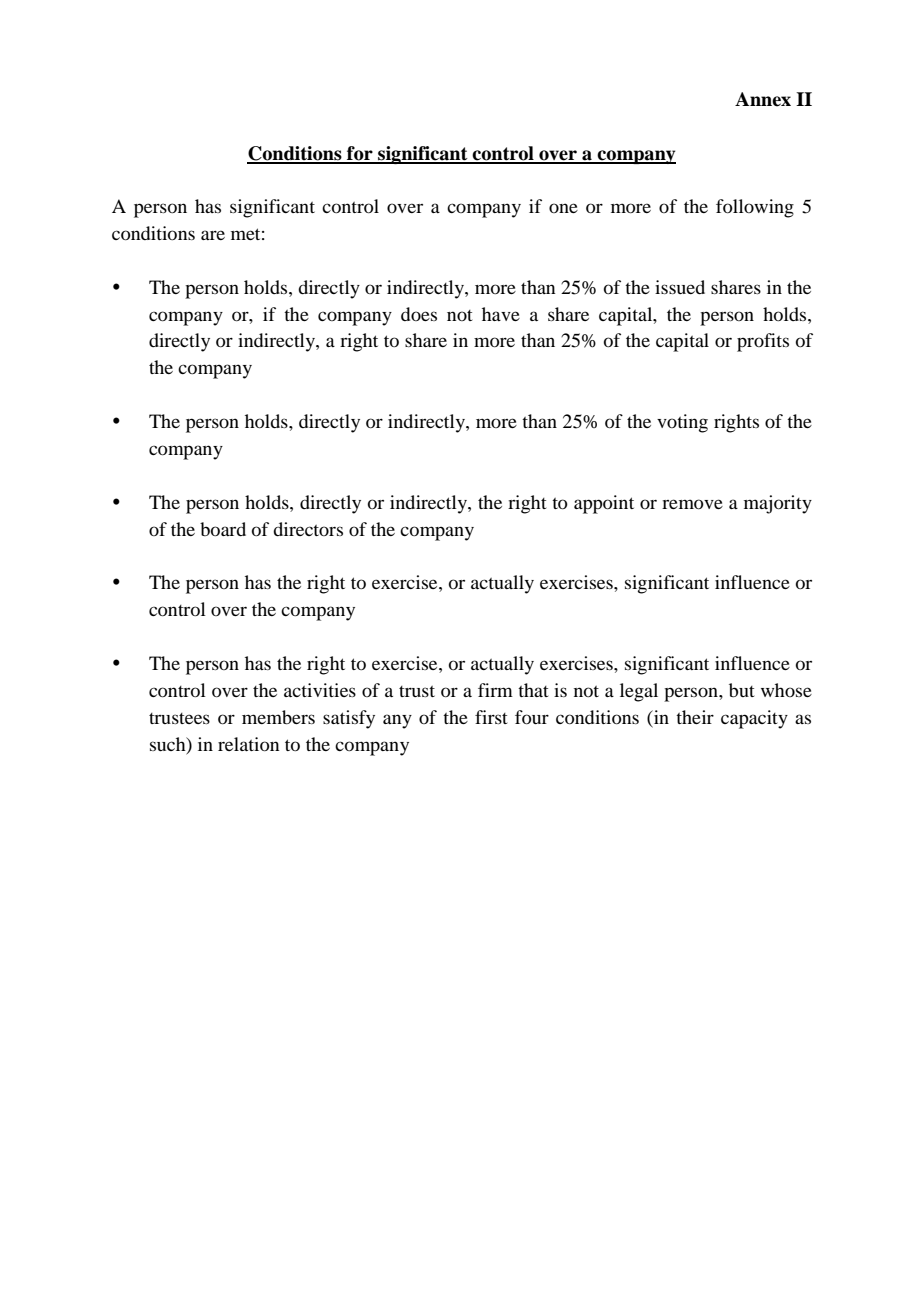 The image size is (924, 1308). What do you see at coordinates (763, 99) in the page?
I see `Annex` at bounding box center [763, 99].
